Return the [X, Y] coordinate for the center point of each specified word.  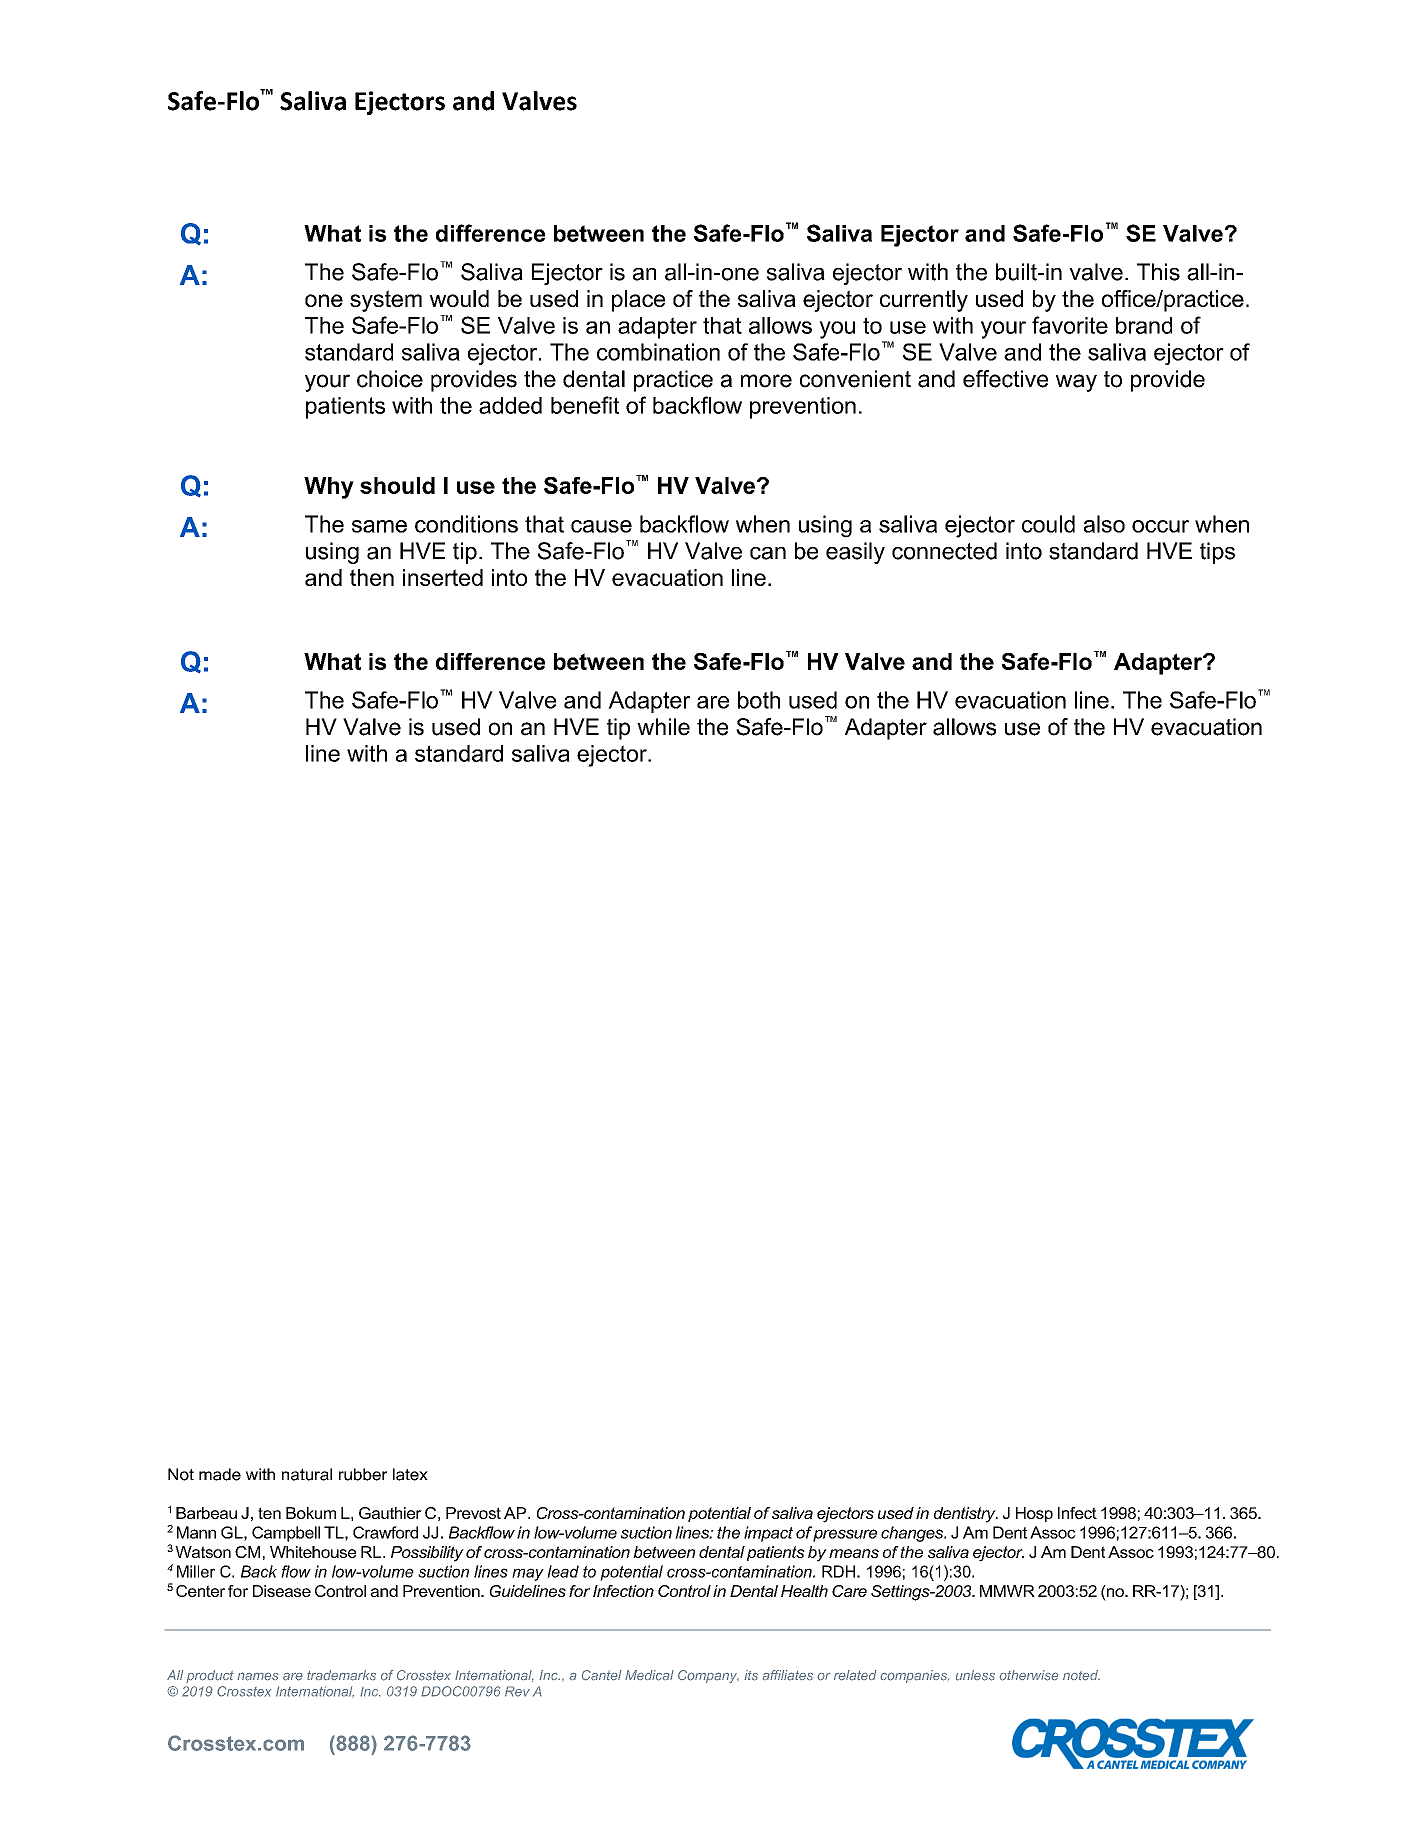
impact [768, 1534]
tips [1217, 553]
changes [913, 1534]
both [759, 700]
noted [1081, 1675]
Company [708, 1676]
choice [390, 379]
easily [855, 553]
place [638, 301]
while [663, 727]
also [1104, 524]
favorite [1070, 325]
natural [307, 1474]
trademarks [341, 1675]
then [372, 577]
